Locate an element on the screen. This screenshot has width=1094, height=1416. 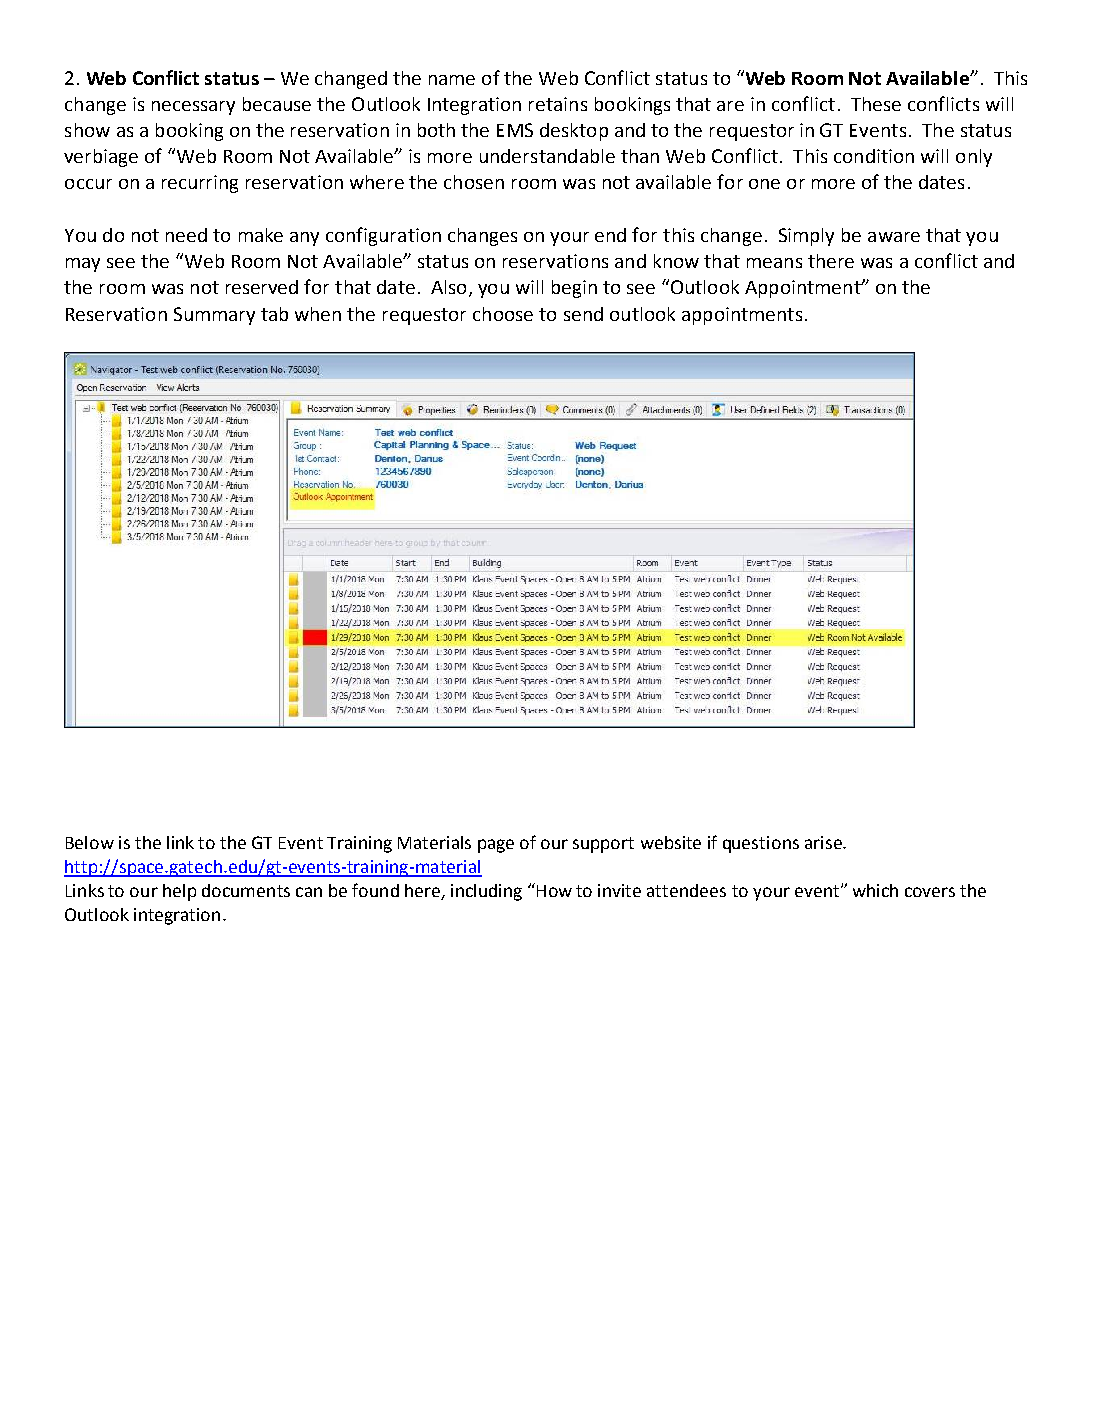
send is located at coordinates (583, 314).
